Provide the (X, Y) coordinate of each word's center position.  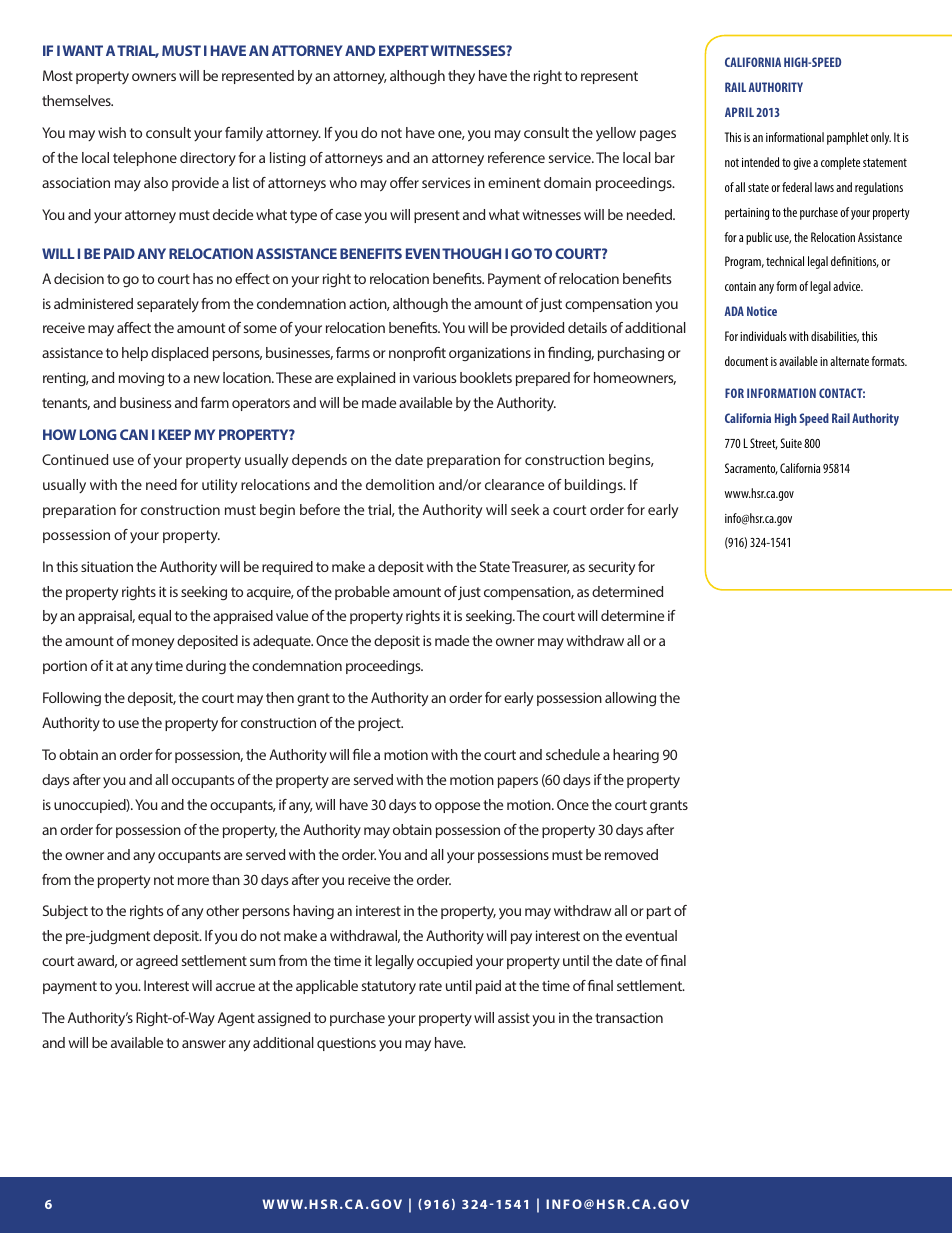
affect (134, 327)
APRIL (739, 112)
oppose (457, 807)
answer (204, 1044)
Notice (762, 311)
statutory (389, 987)
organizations (490, 354)
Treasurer (541, 567)
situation (107, 566)
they (461, 77)
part (659, 912)
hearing (636, 756)
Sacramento (751, 469)
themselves (77, 100)
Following (72, 699)
